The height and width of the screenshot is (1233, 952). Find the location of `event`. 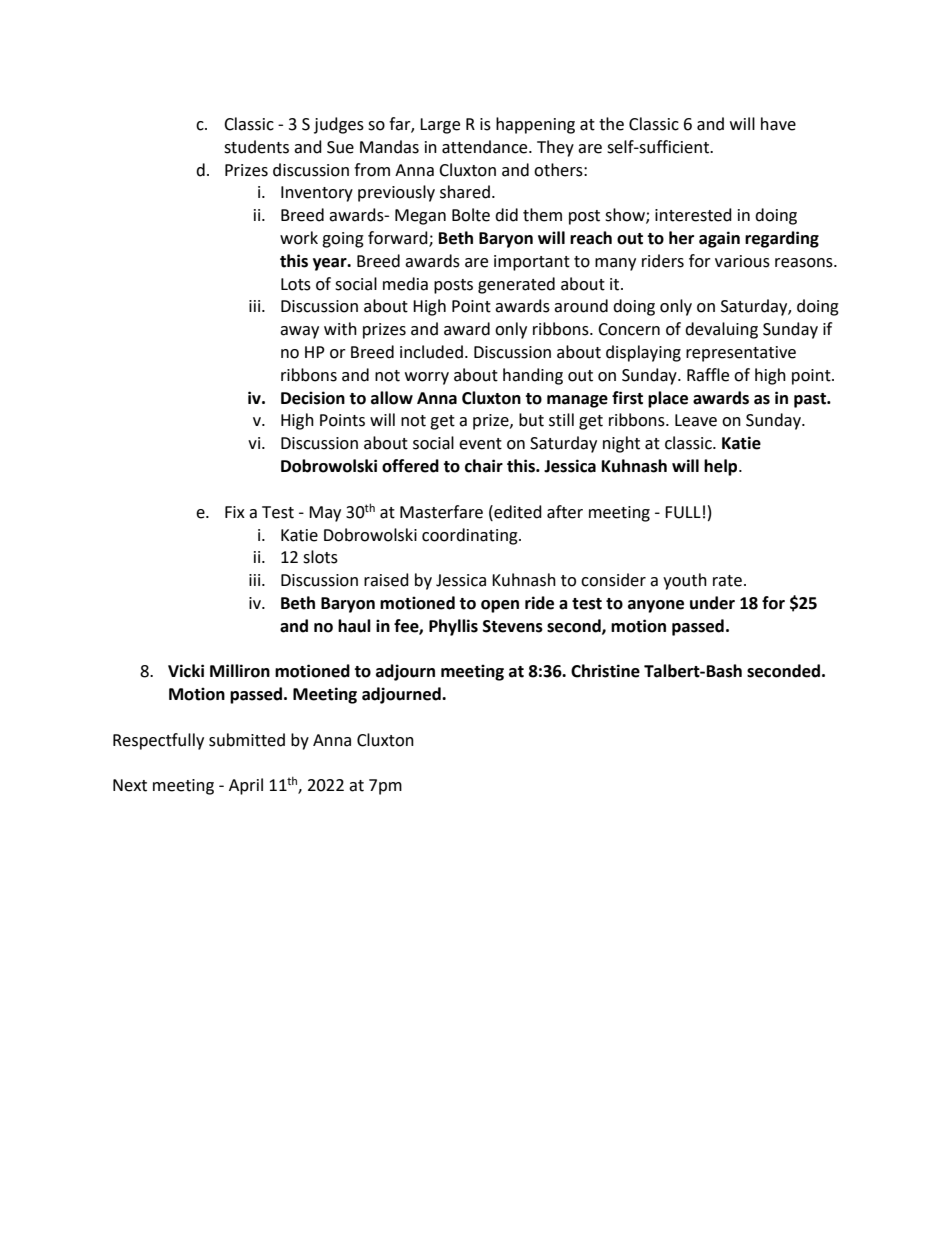

event is located at coordinates (480, 444).
